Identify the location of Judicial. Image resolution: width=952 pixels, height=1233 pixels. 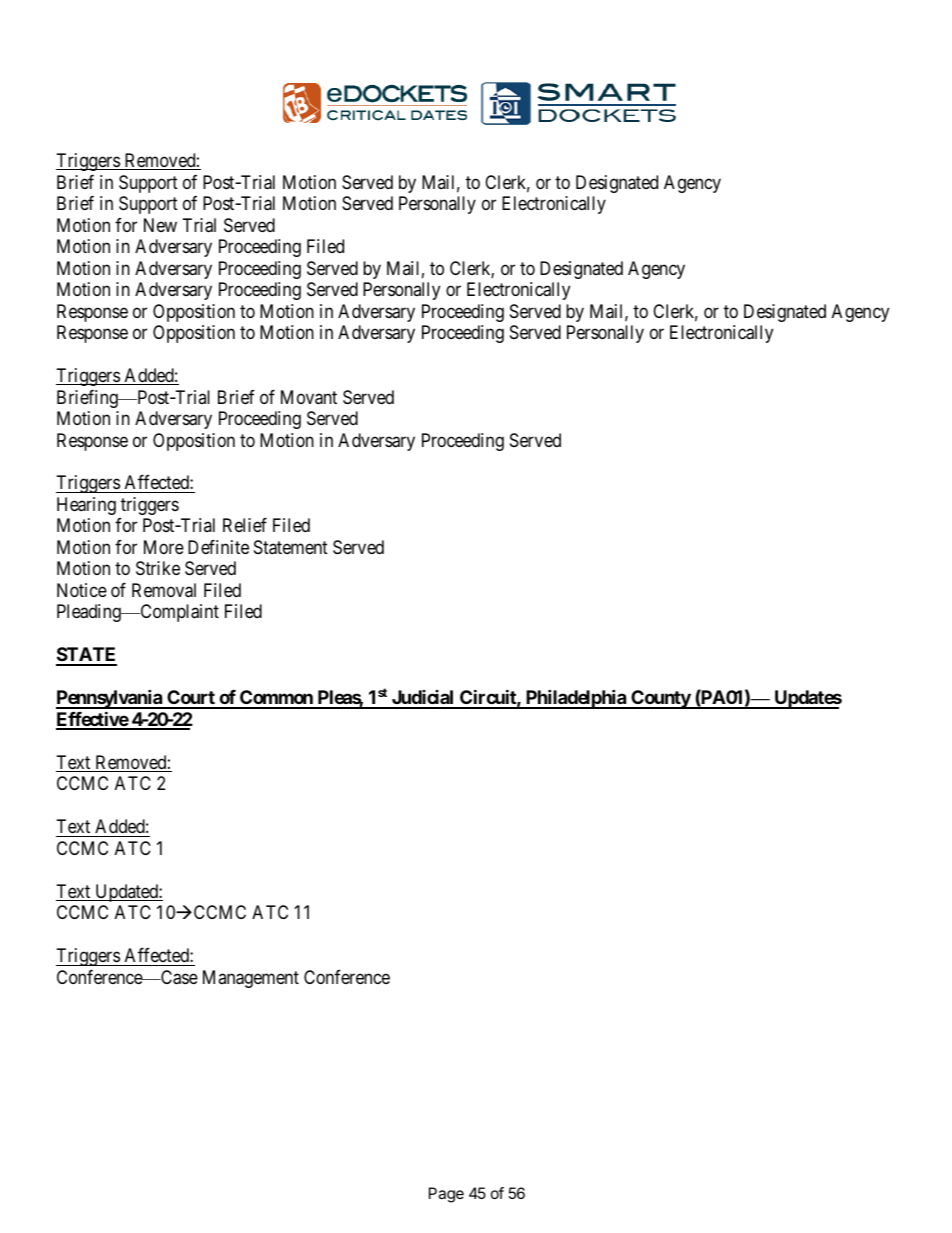
(422, 699).
